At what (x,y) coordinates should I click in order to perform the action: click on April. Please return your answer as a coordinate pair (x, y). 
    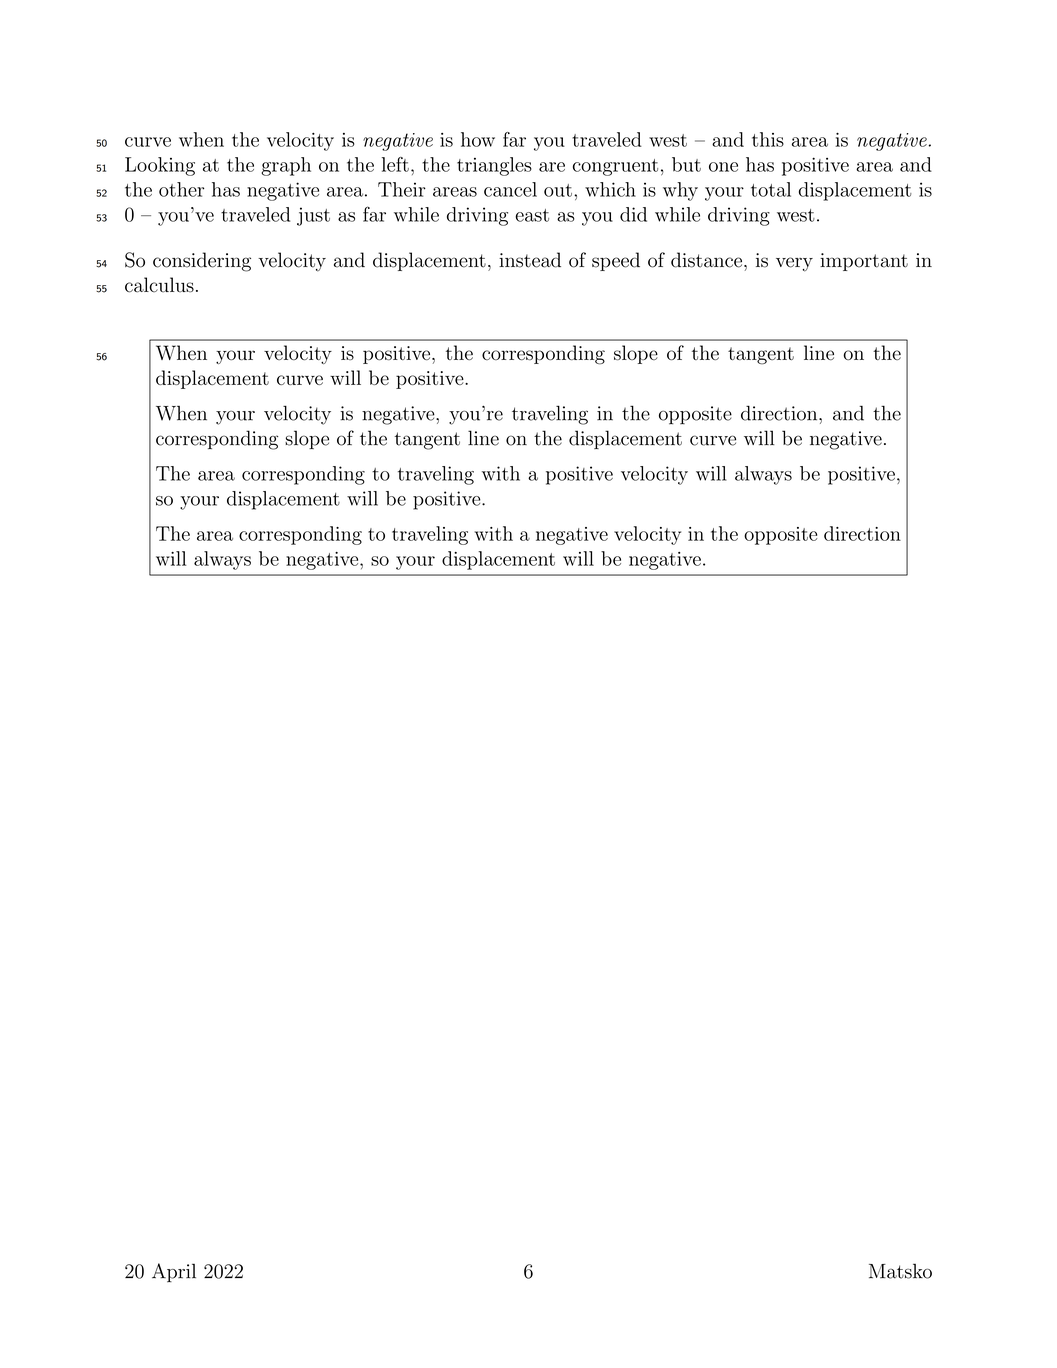
    Looking at the image, I should click on (174, 1272).
